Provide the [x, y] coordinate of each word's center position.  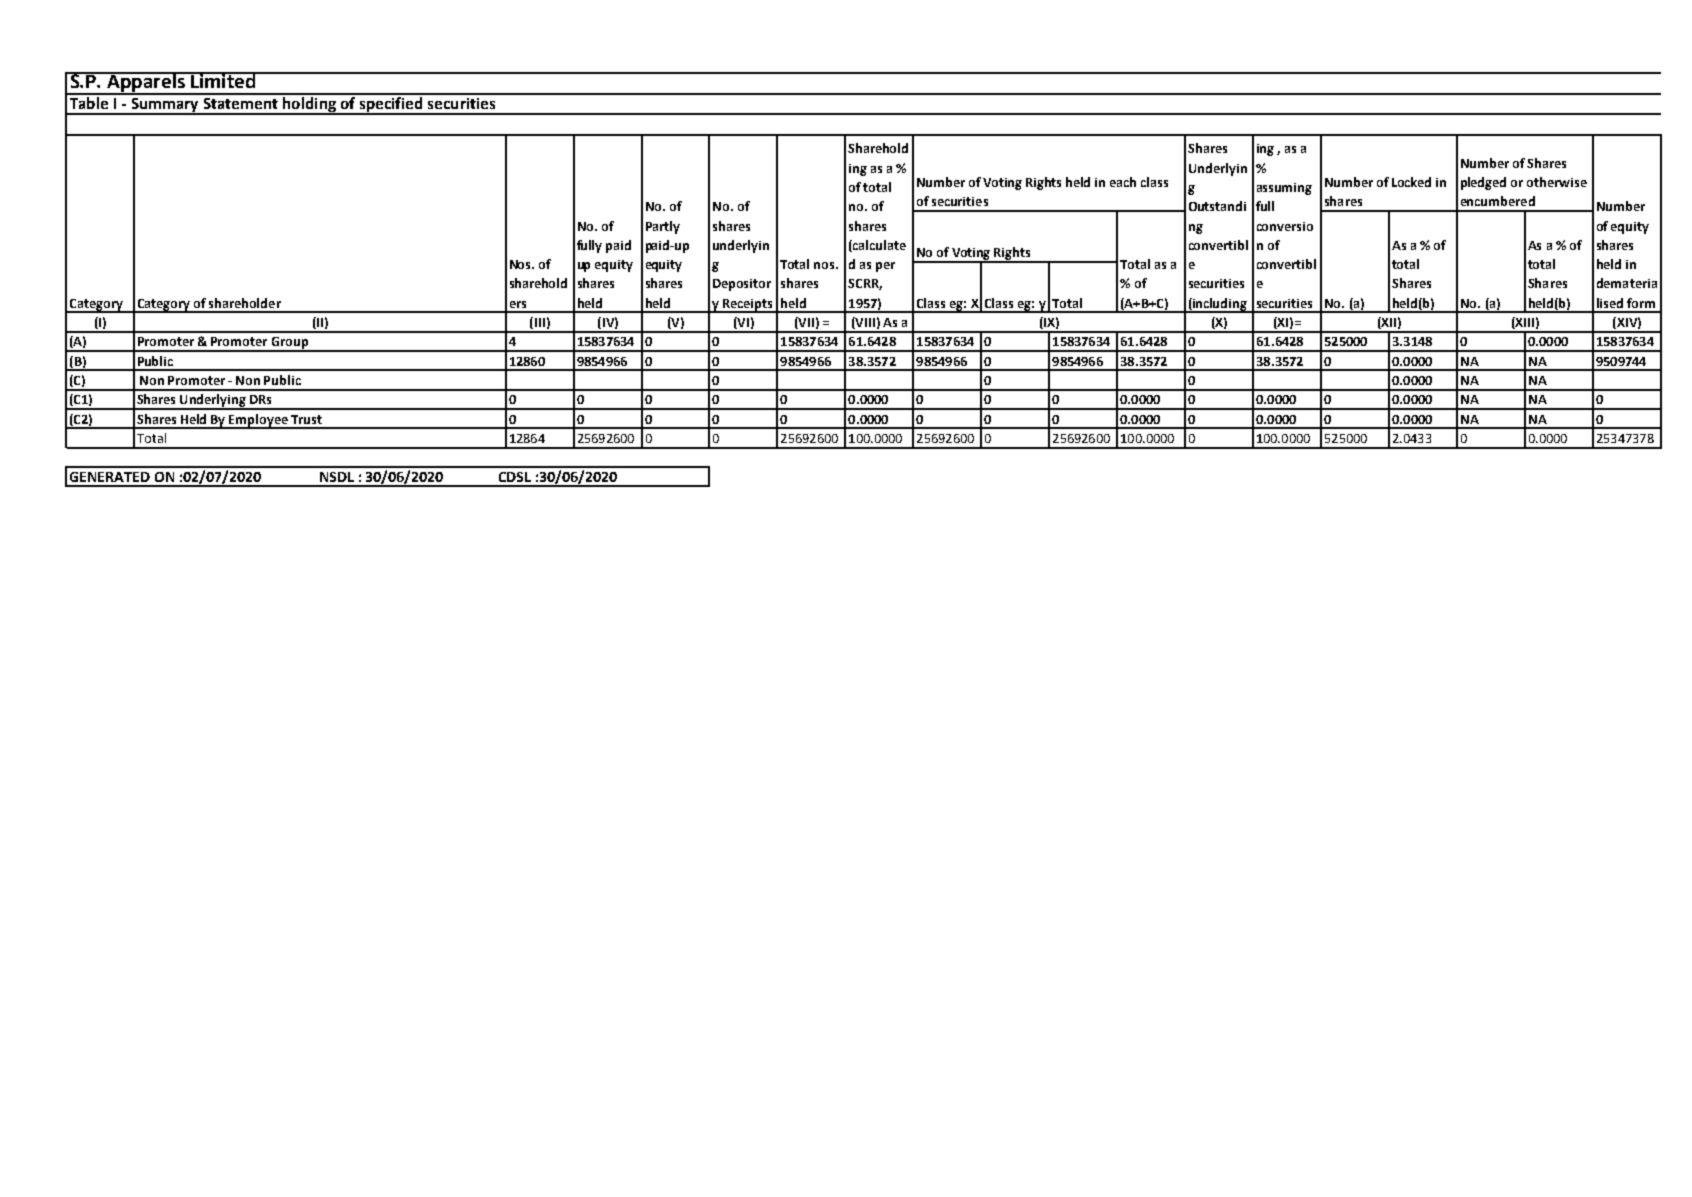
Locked [1411, 182]
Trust [306, 419]
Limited [223, 80]
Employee [259, 421]
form [1641, 303]
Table [89, 101]
